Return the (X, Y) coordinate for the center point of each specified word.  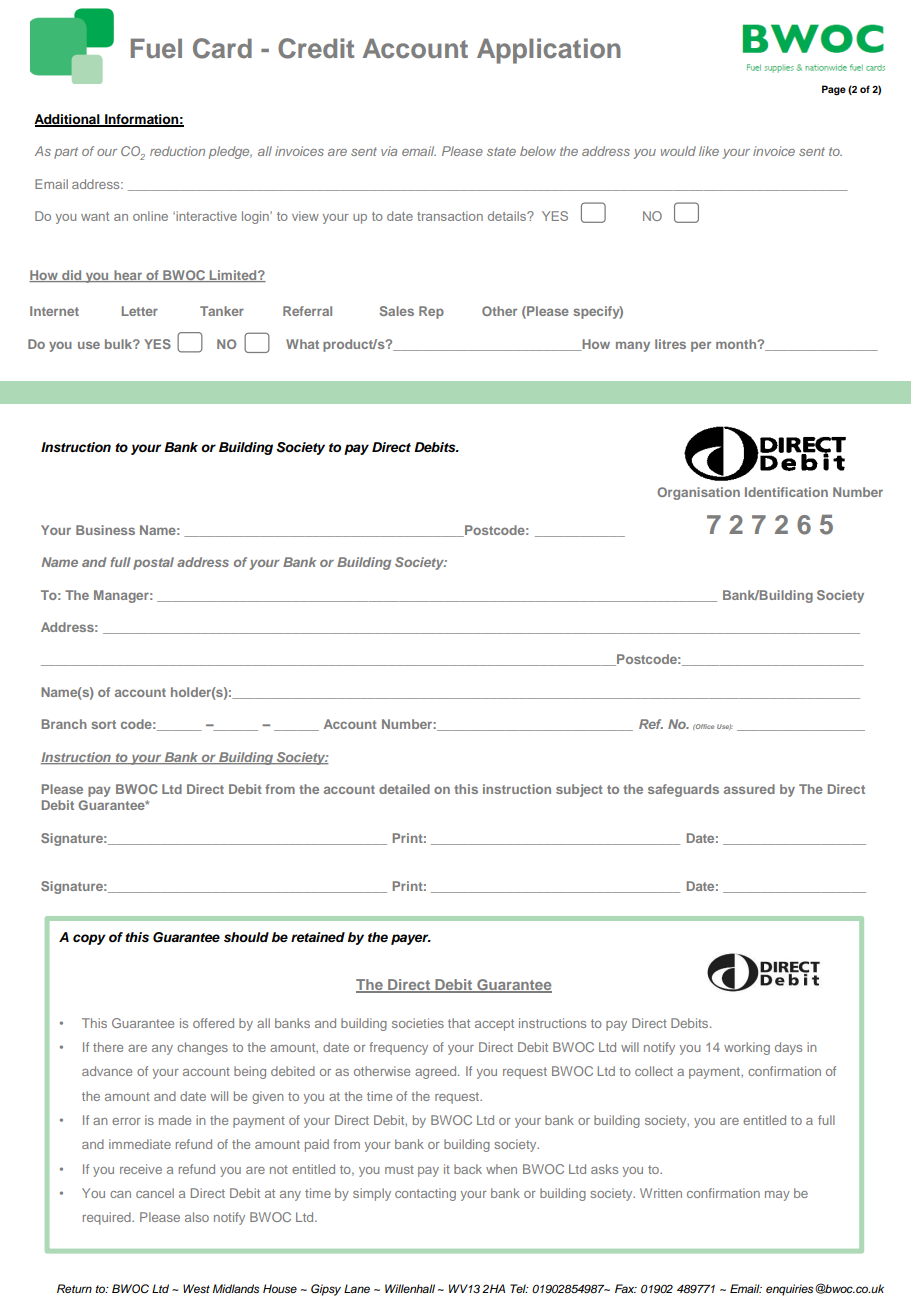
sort (103, 724)
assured (749, 789)
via (389, 151)
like (709, 151)
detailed (404, 789)
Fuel (156, 48)
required (108, 1218)
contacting (425, 1194)
